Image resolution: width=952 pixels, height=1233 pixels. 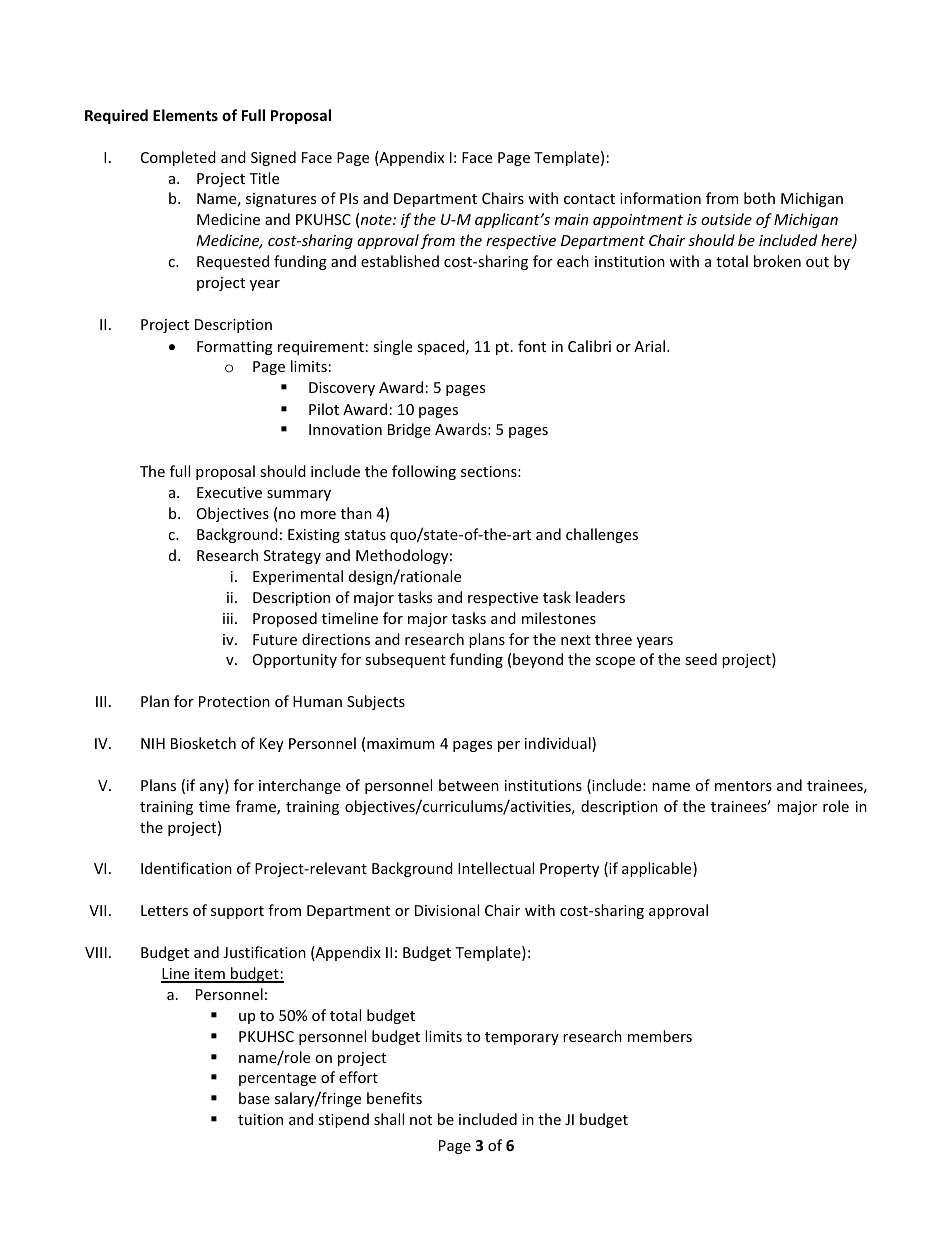 What do you see at coordinates (602, 535) in the screenshot?
I see `challenges` at bounding box center [602, 535].
